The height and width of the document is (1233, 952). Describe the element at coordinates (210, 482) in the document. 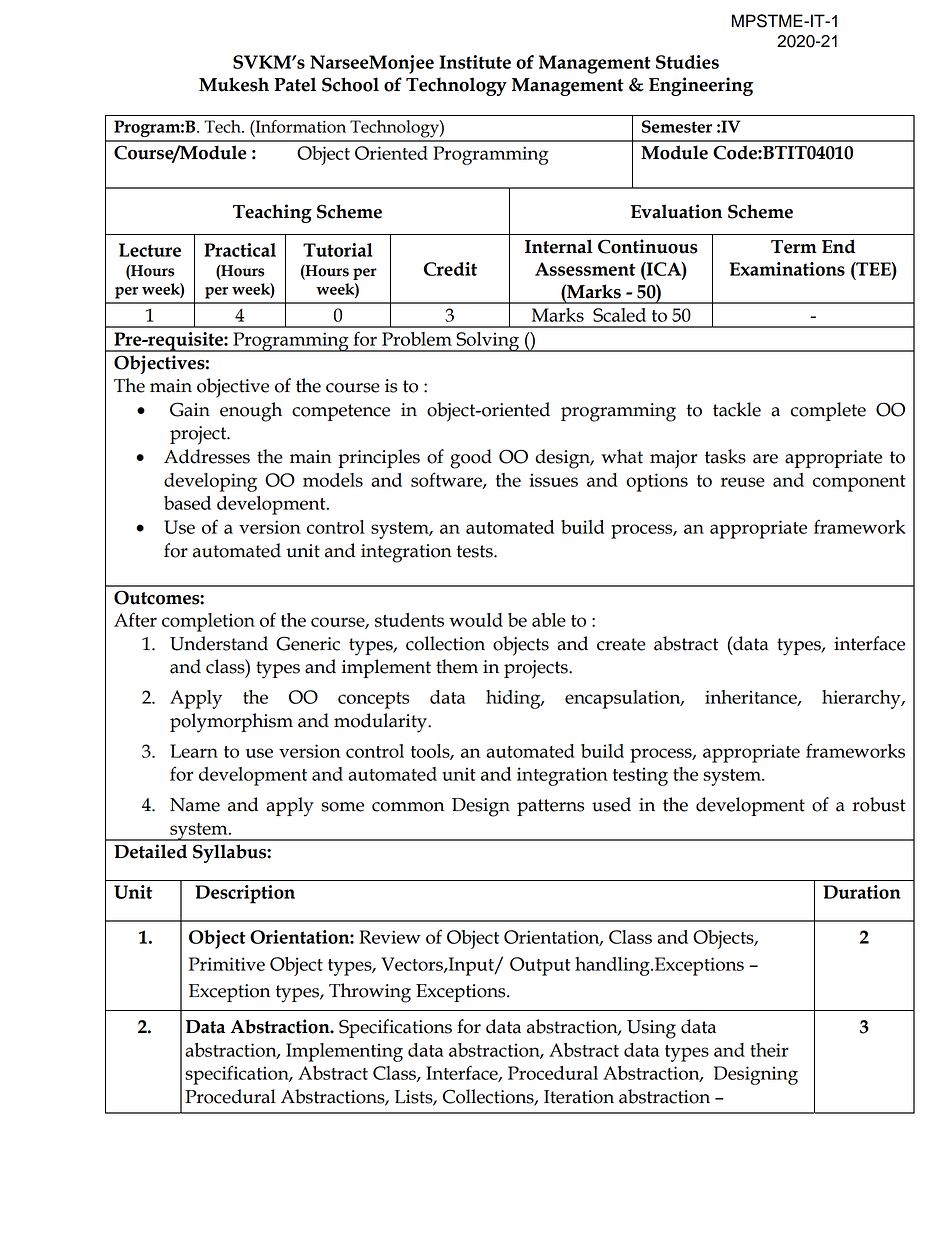

I see `developing` at that location.
